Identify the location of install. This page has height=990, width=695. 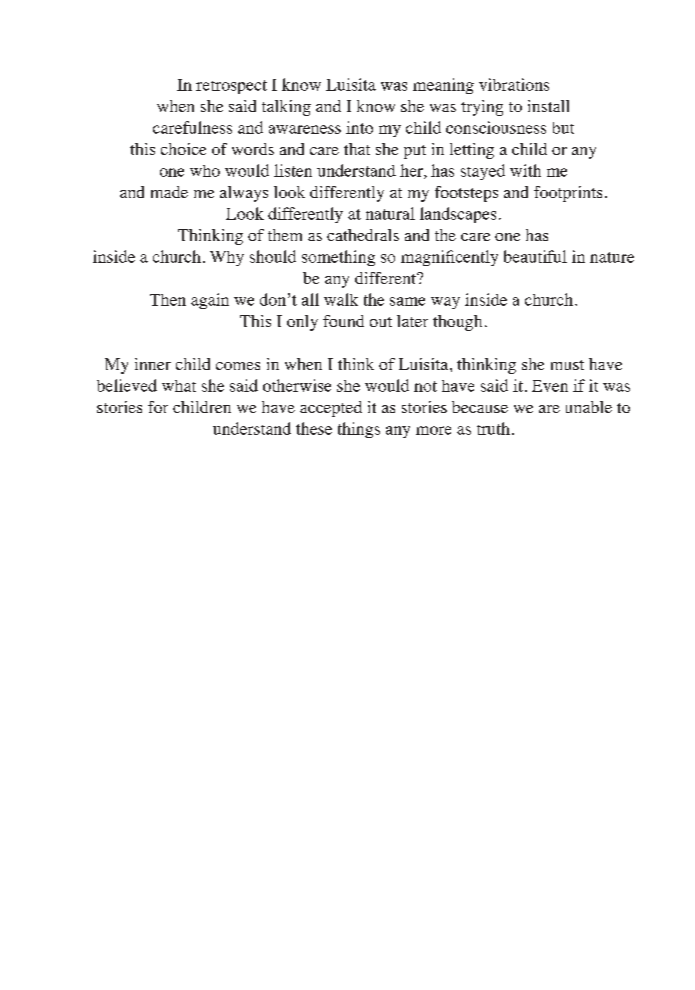
(548, 106).
